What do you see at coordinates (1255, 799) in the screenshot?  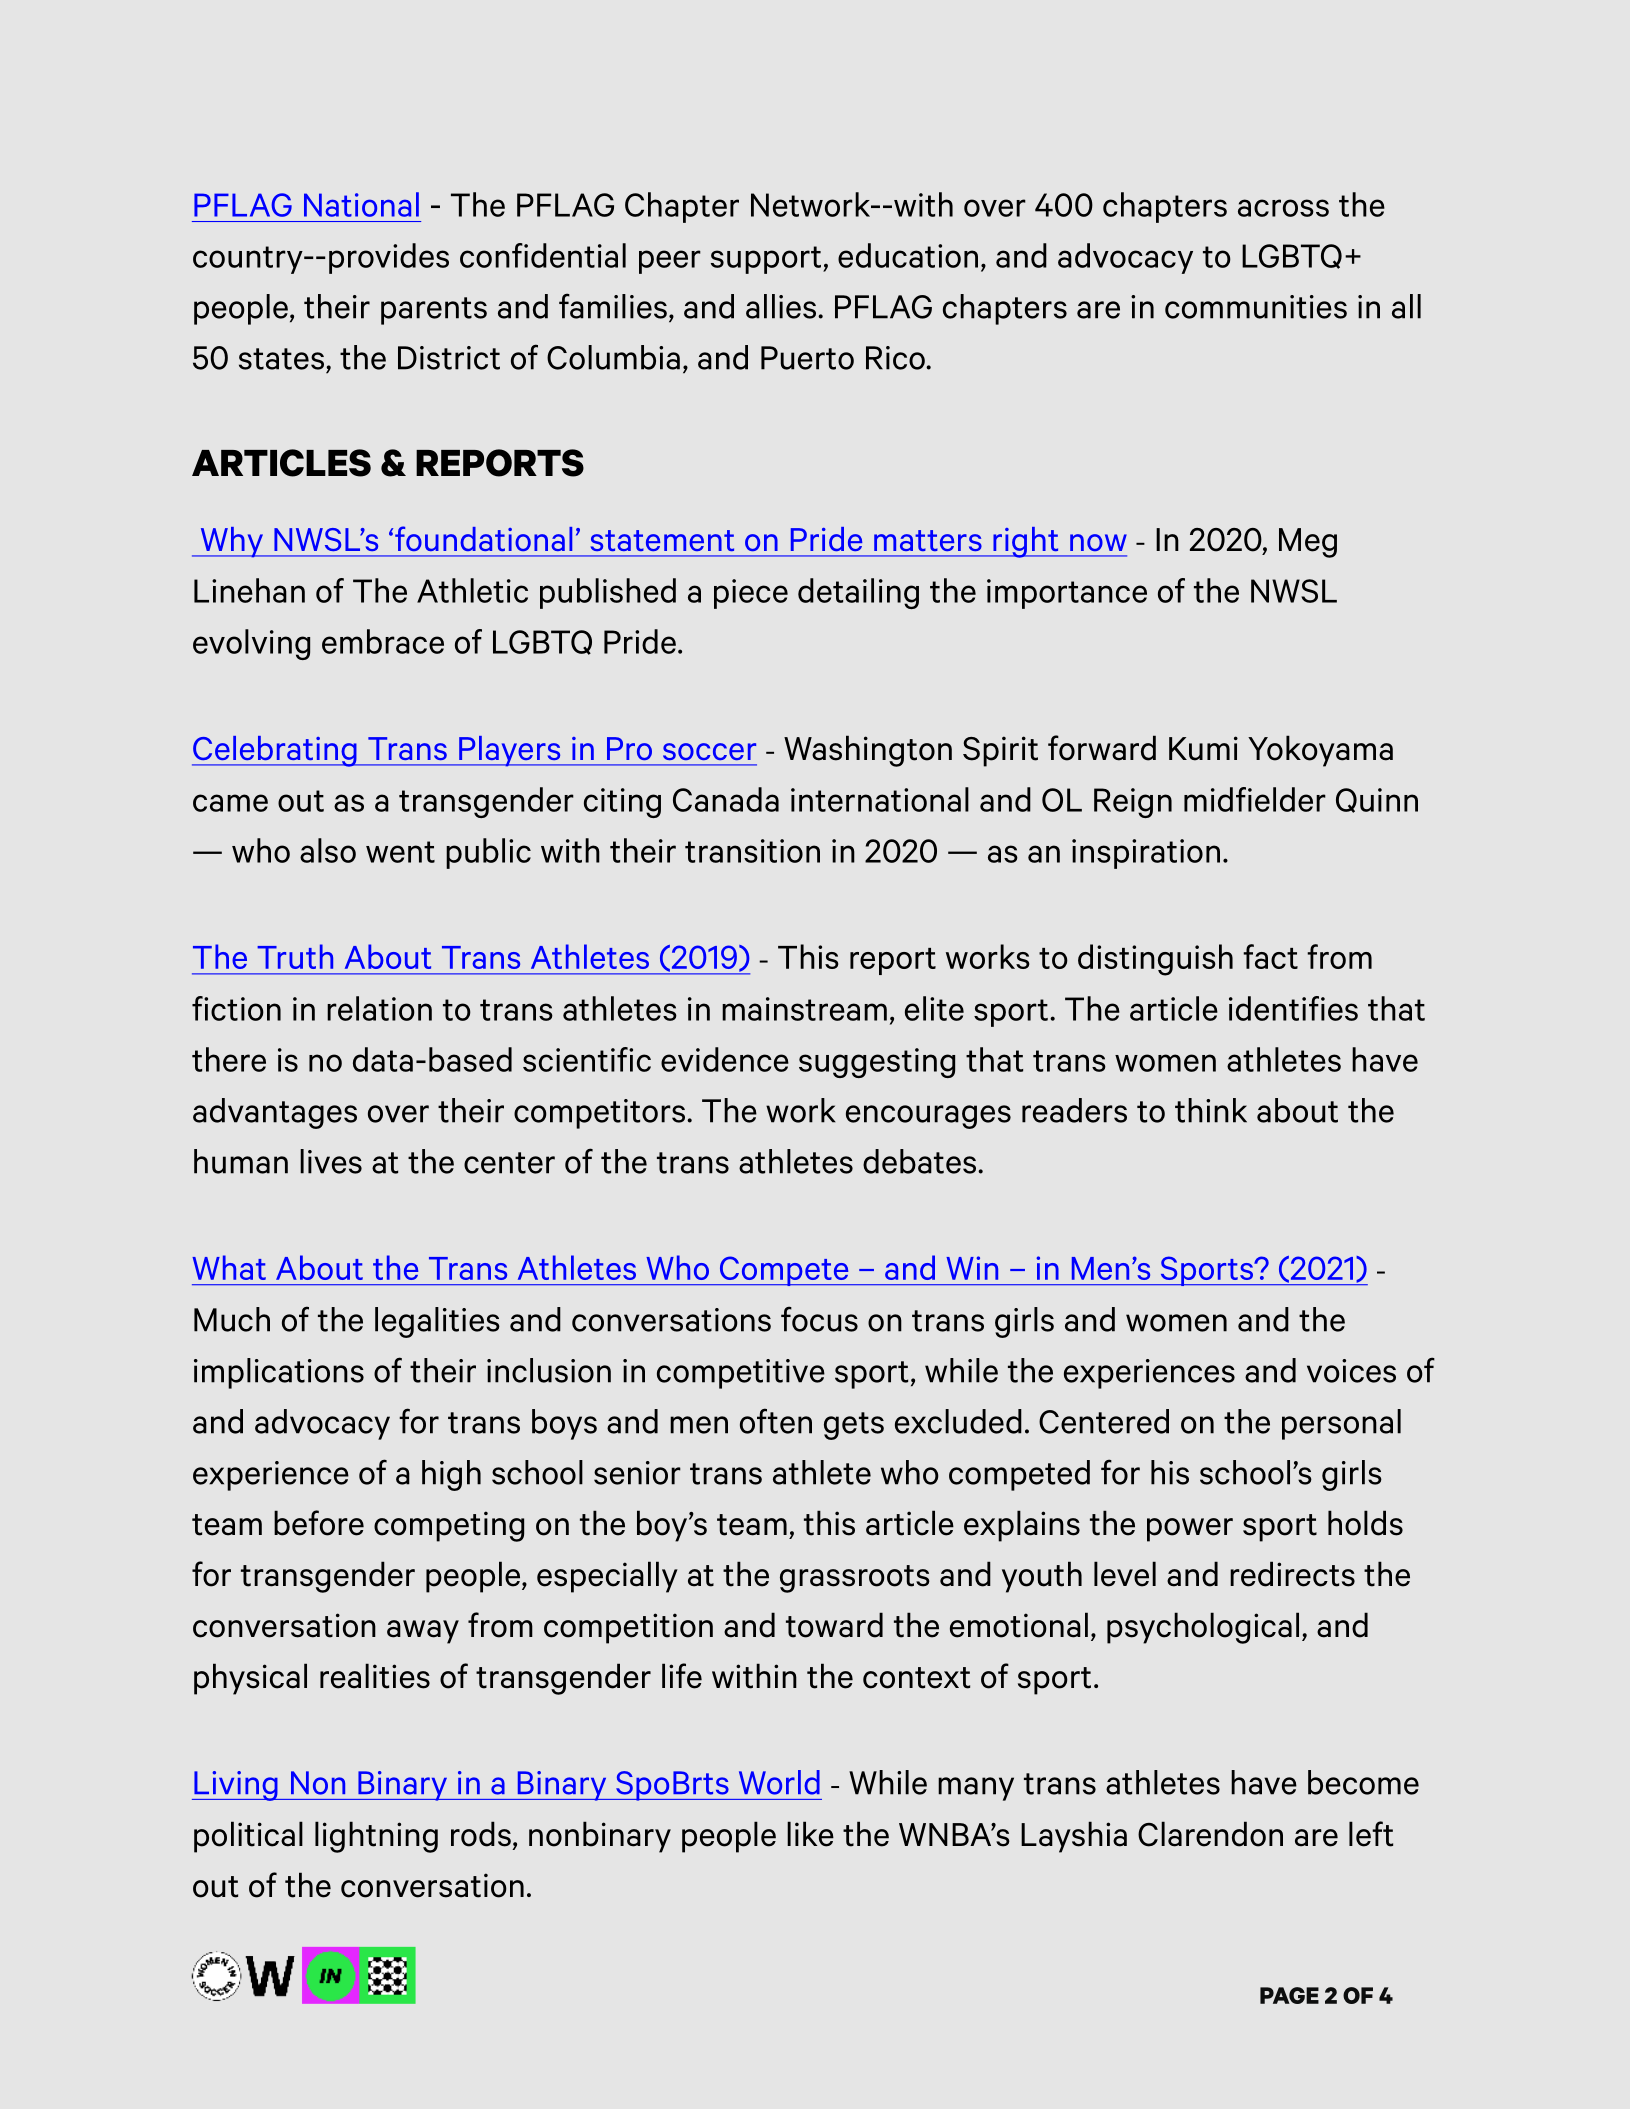 I see `midfielder` at bounding box center [1255, 799].
